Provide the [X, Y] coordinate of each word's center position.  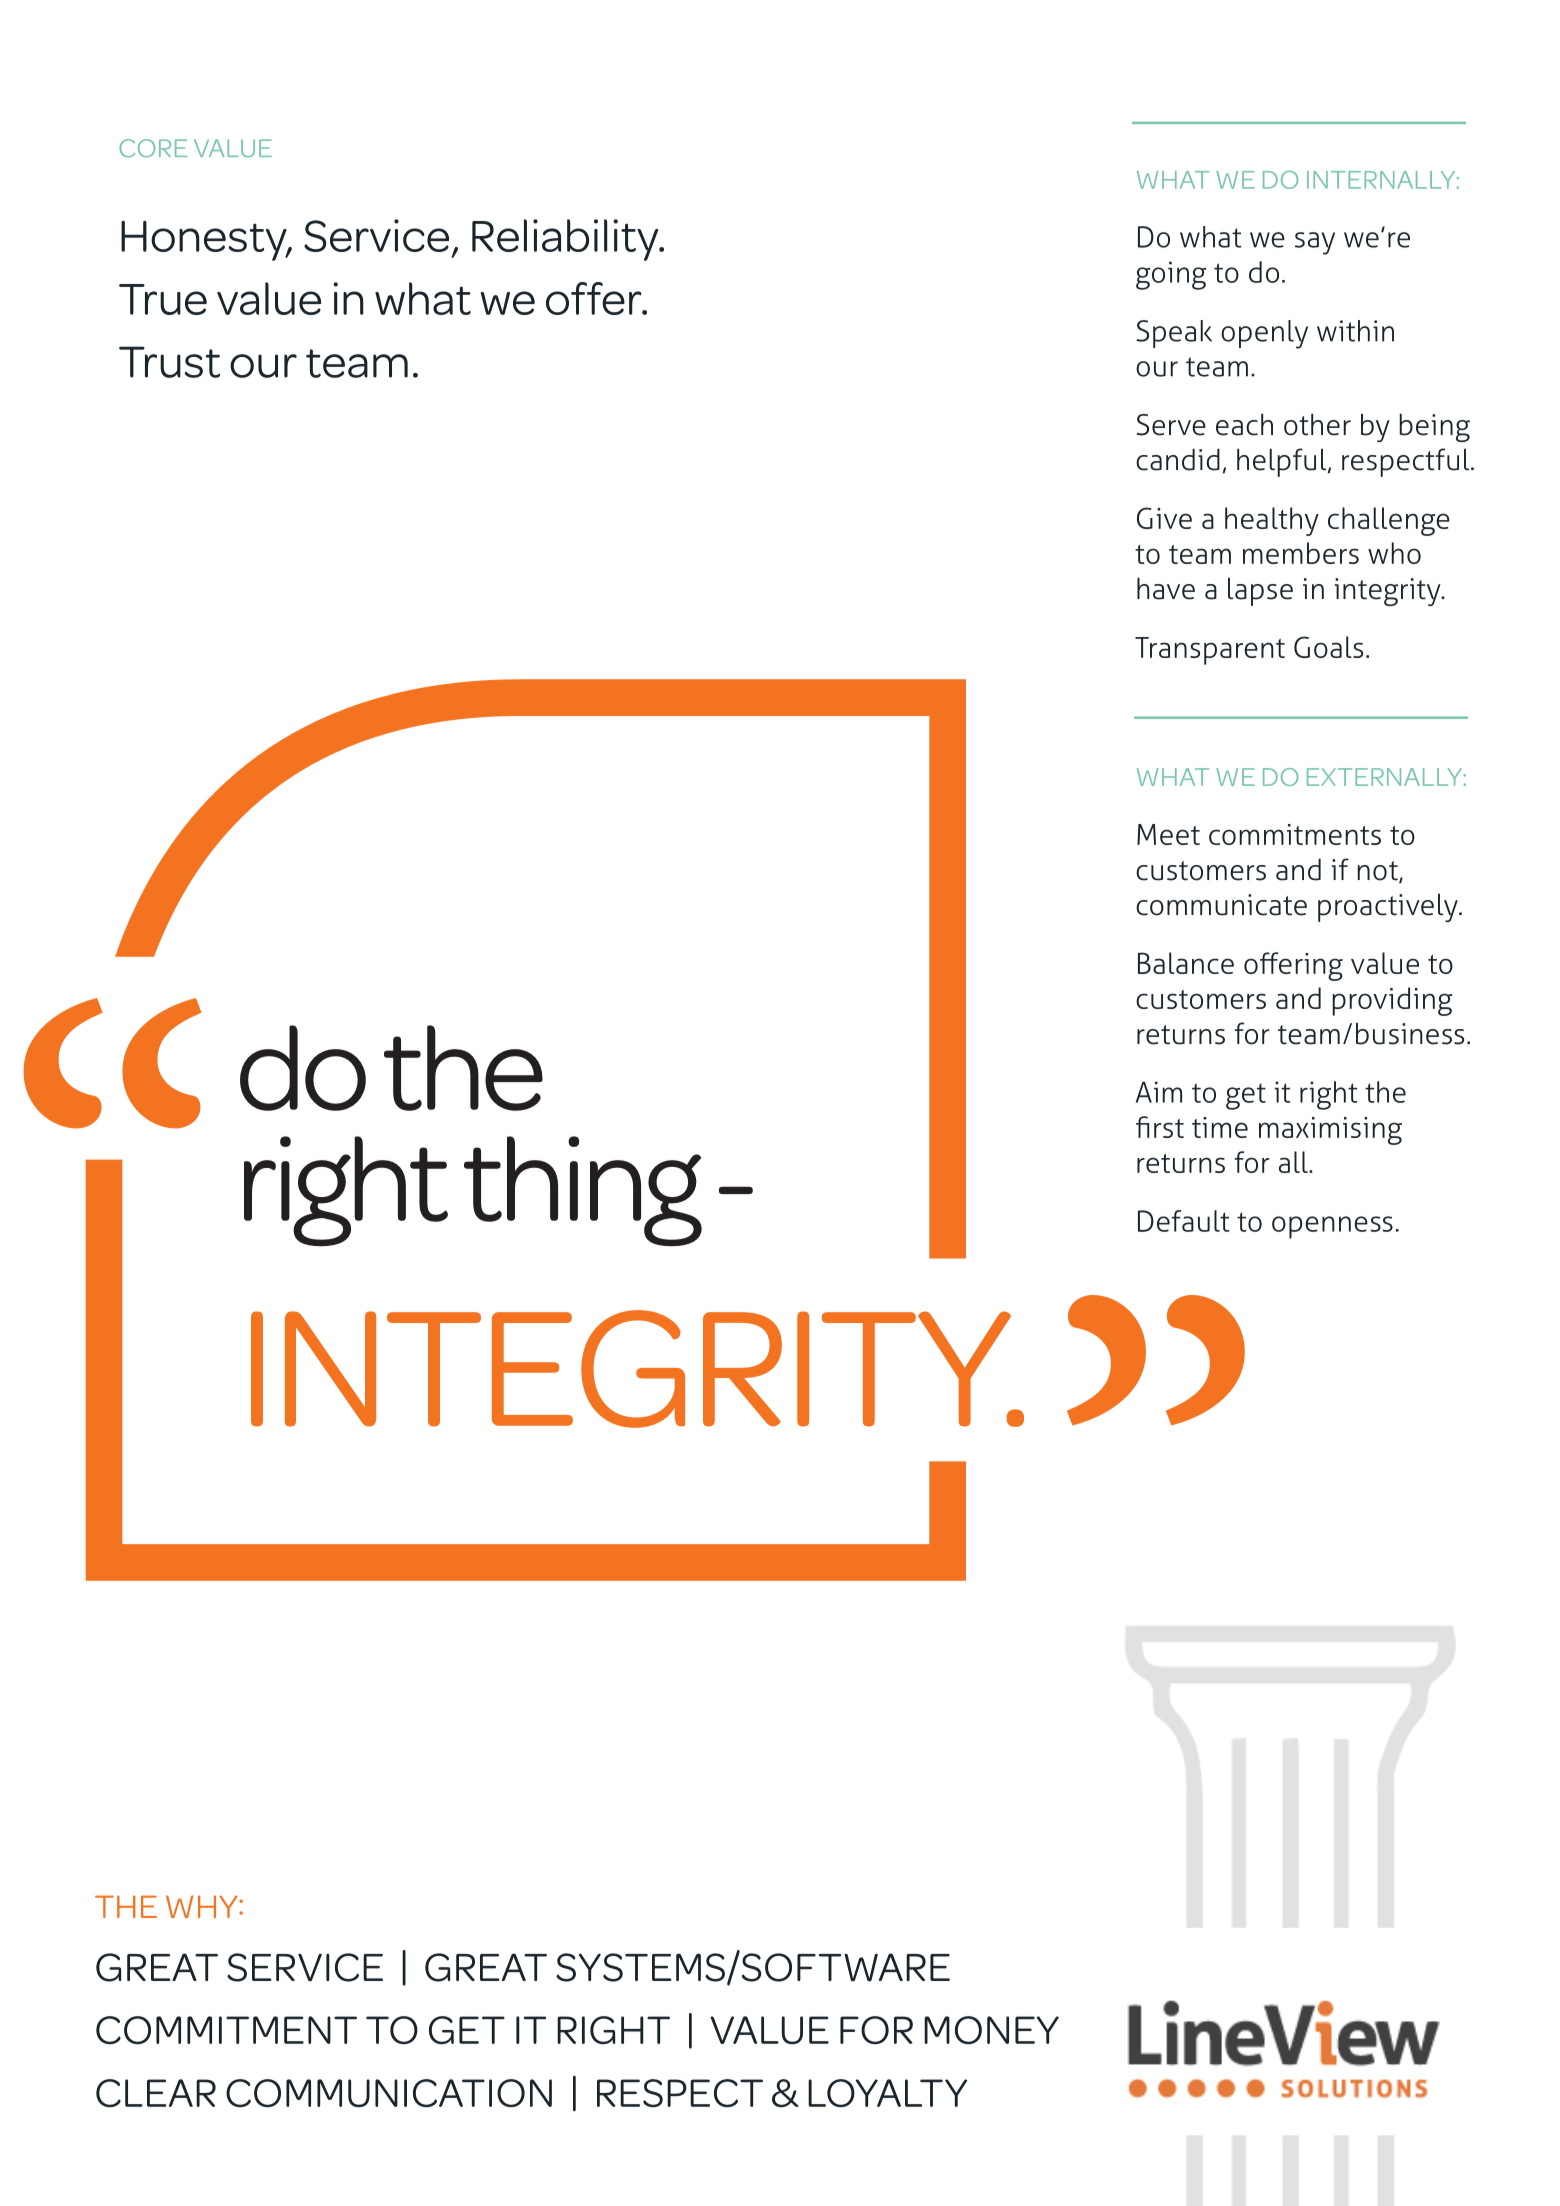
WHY [203, 1906]
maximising [1330, 1131]
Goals [1328, 647]
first [1160, 1127]
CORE [153, 148]
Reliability [566, 240]
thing [583, 1191]
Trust [169, 362]
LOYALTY [887, 2093]
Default [1183, 1221]
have [1166, 588]
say [1315, 243]
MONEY [991, 2030]
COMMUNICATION [389, 2093]
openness [1332, 1227]
